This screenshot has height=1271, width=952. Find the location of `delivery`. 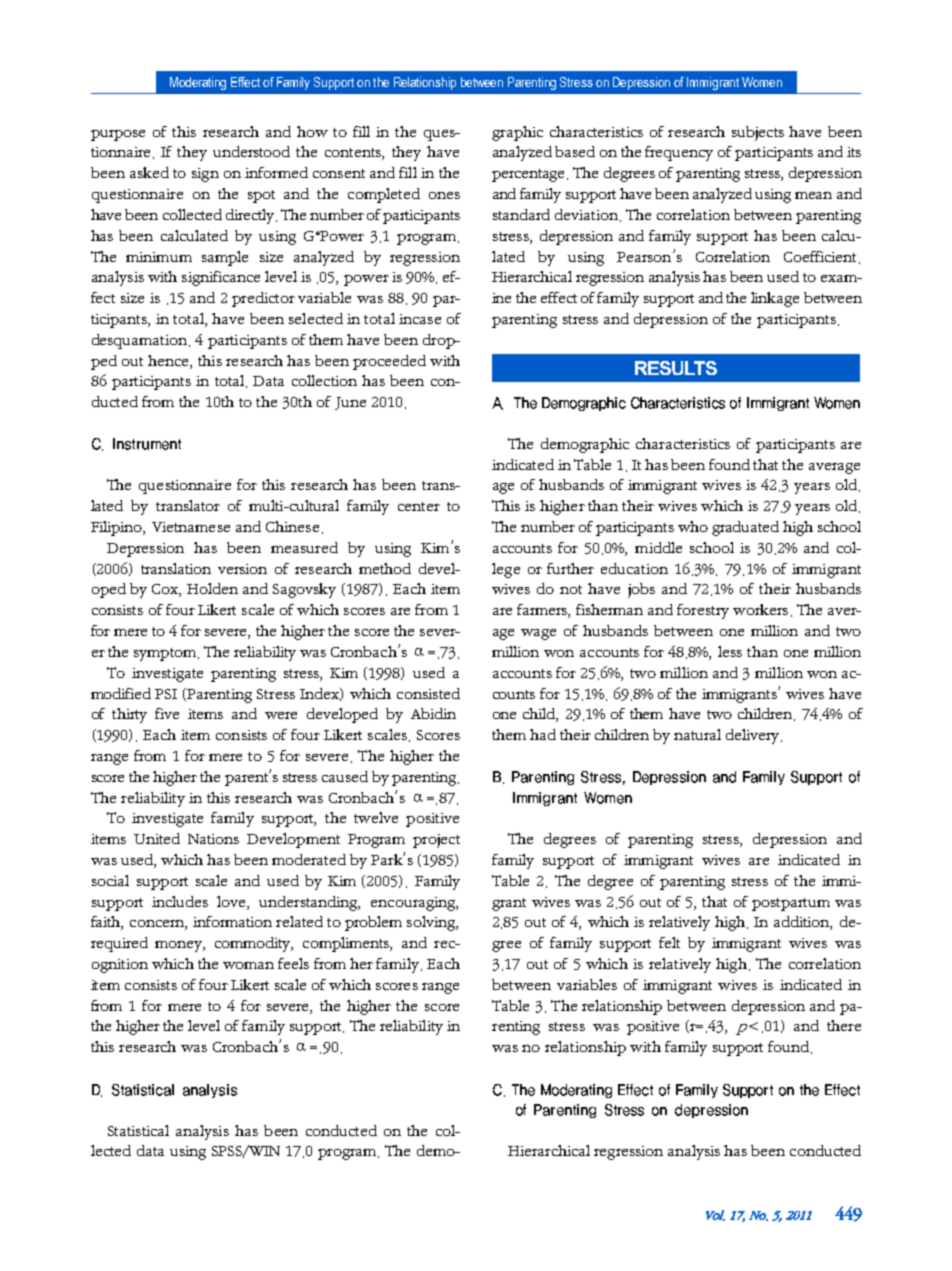

delivery is located at coordinates (754, 736).
